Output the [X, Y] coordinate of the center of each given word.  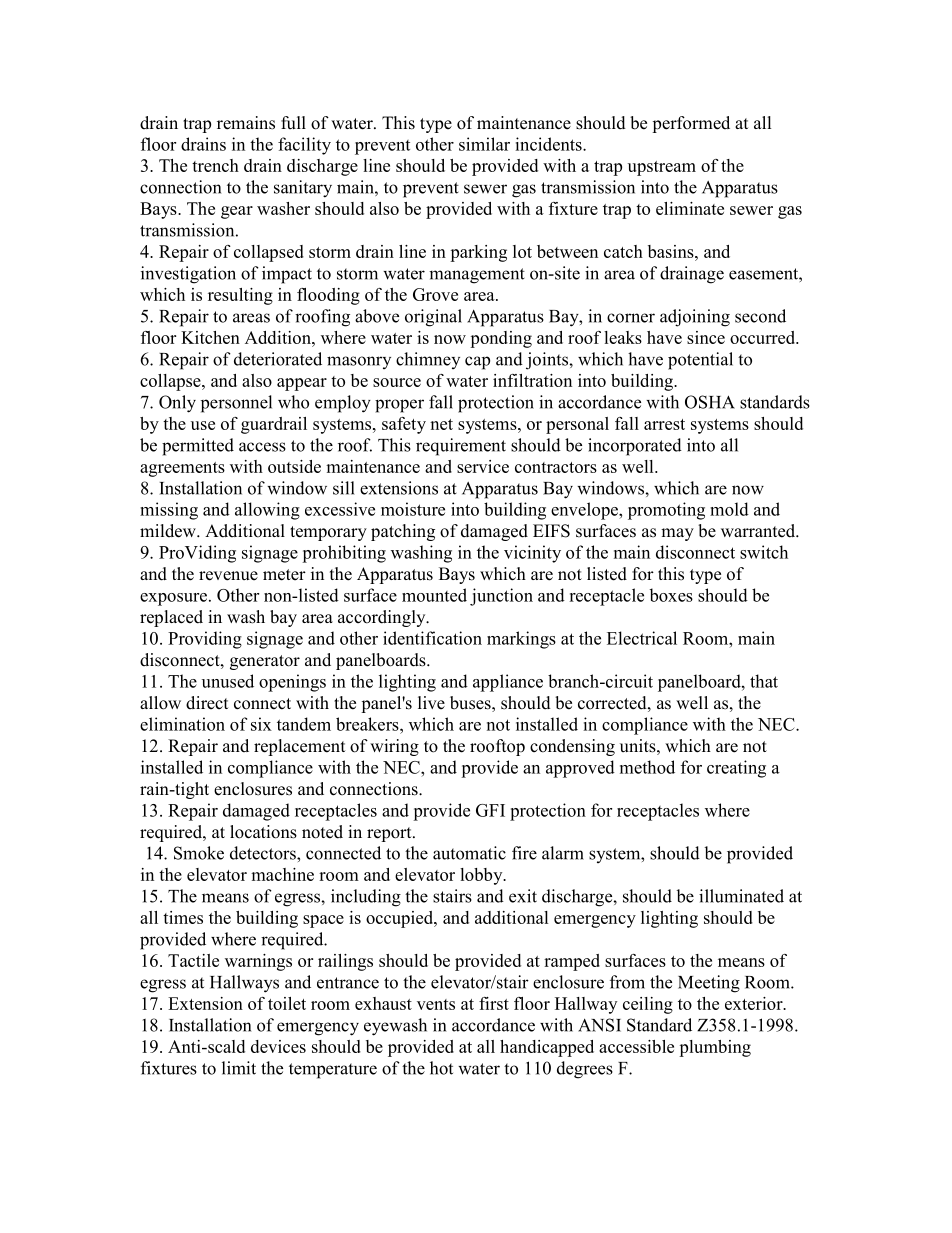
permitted [198, 447]
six [261, 724]
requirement [461, 447]
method [647, 767]
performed [691, 124]
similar [484, 144]
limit [239, 1068]
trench [215, 165]
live [431, 703]
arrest [664, 424]
